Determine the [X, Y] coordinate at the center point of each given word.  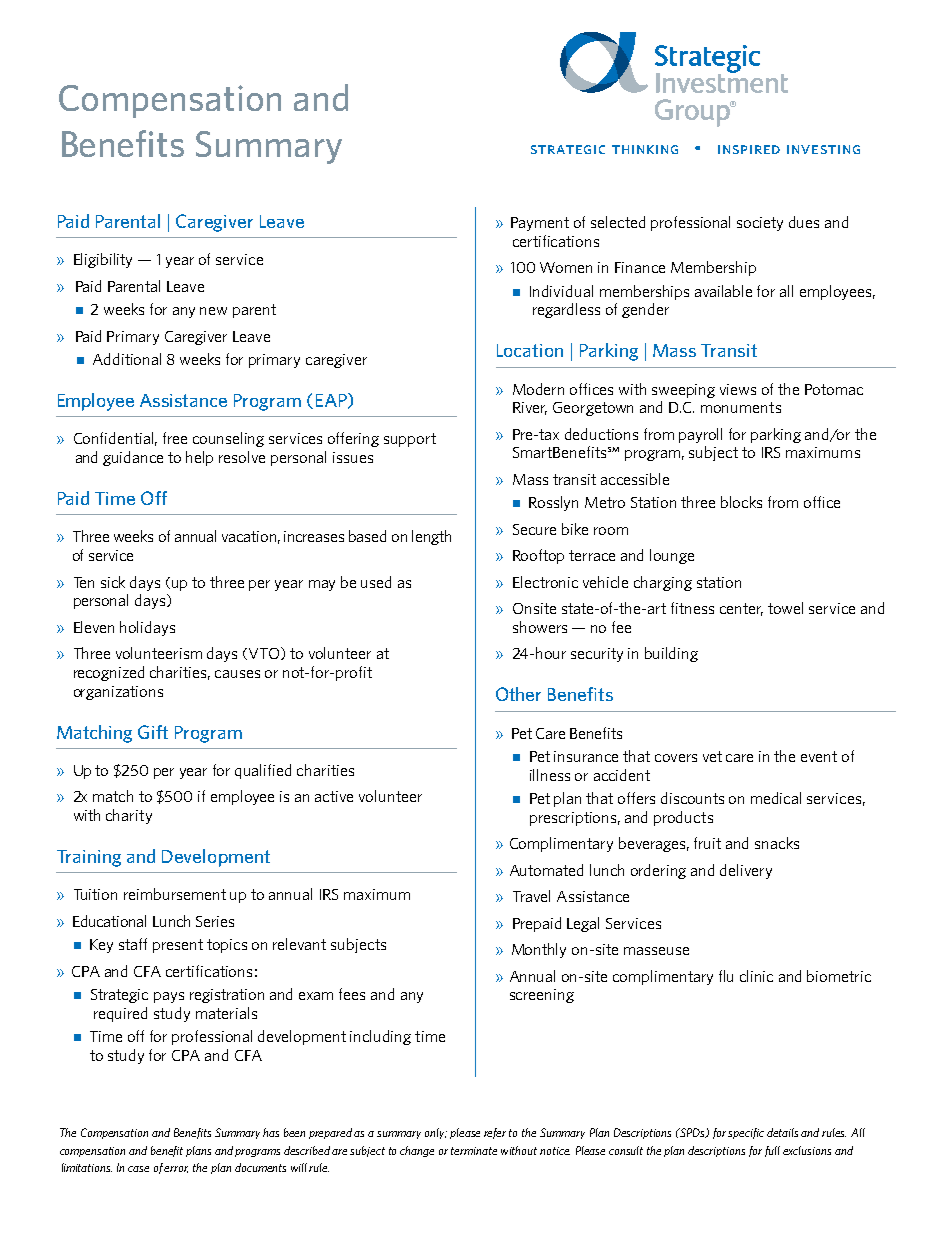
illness [550, 775]
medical [776, 798]
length [431, 537]
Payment [540, 224]
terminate [474, 1151]
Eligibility [103, 260]
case [138, 1169]
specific [746, 1133]
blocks [741, 502]
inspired [749, 149]
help [199, 458]
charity [129, 816]
